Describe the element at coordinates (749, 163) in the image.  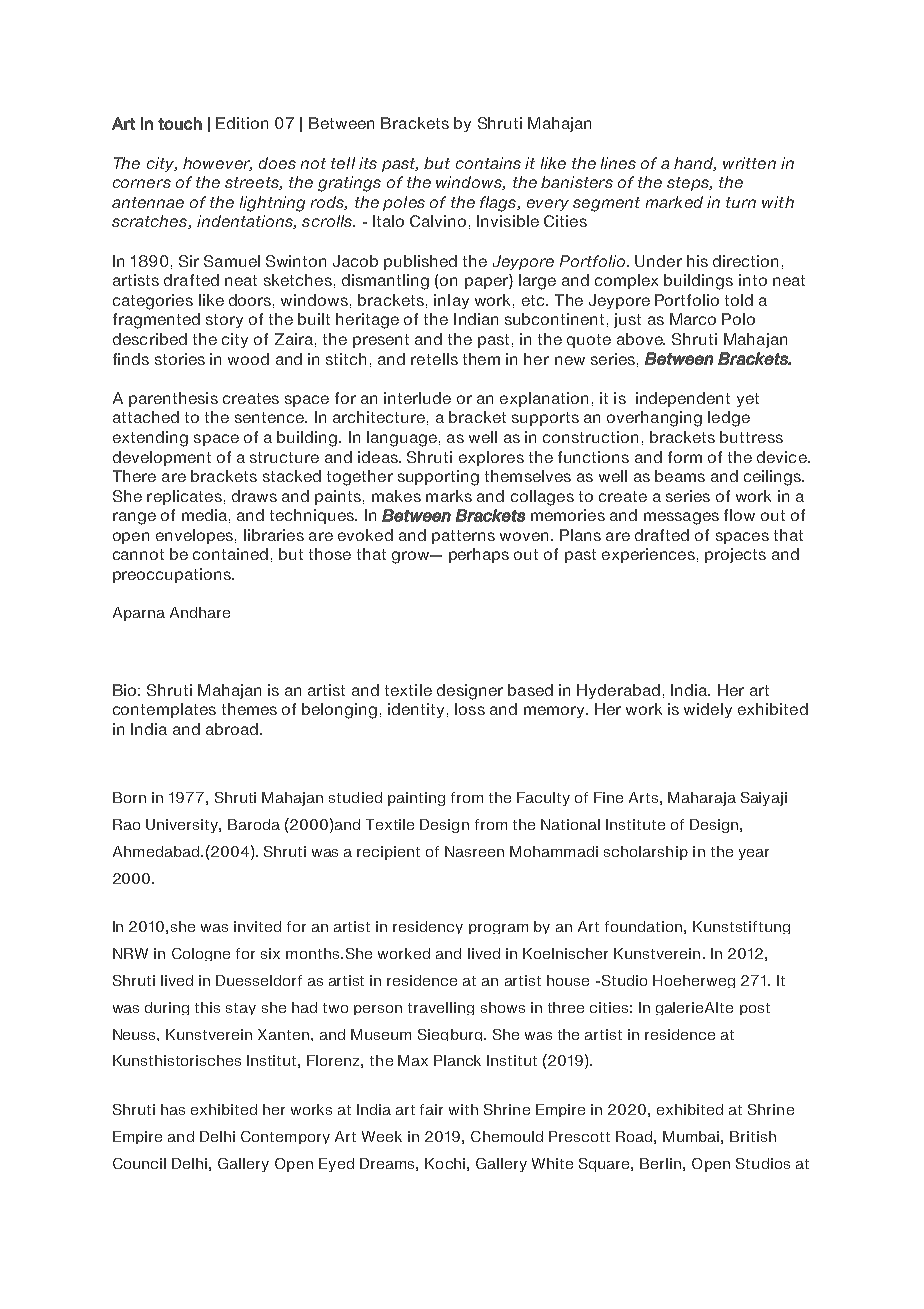
I see `written` at that location.
